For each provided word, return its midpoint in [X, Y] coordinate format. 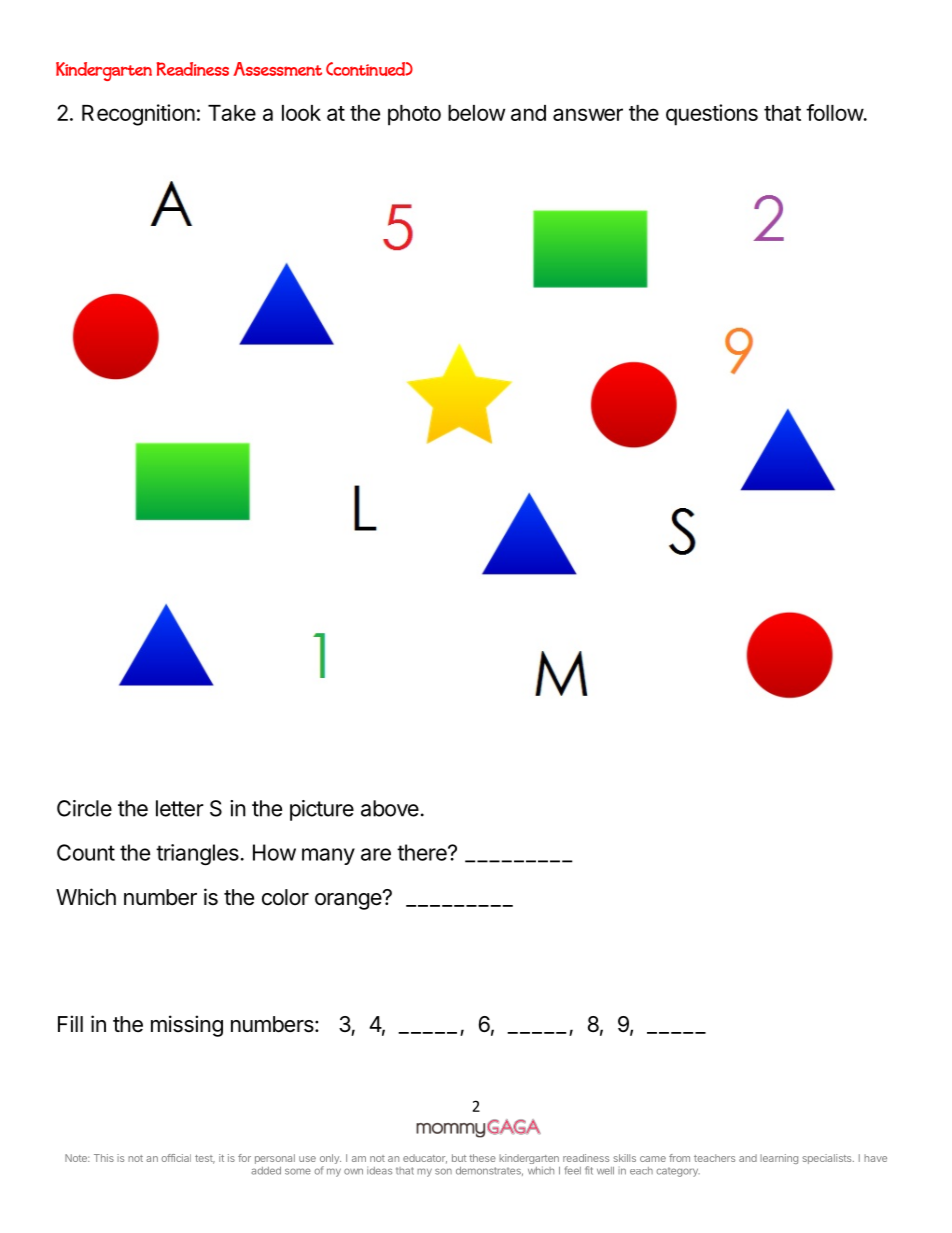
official [176, 1158]
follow [835, 112]
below [476, 113]
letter [180, 808]
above [390, 808]
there [423, 852]
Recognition [138, 115]
